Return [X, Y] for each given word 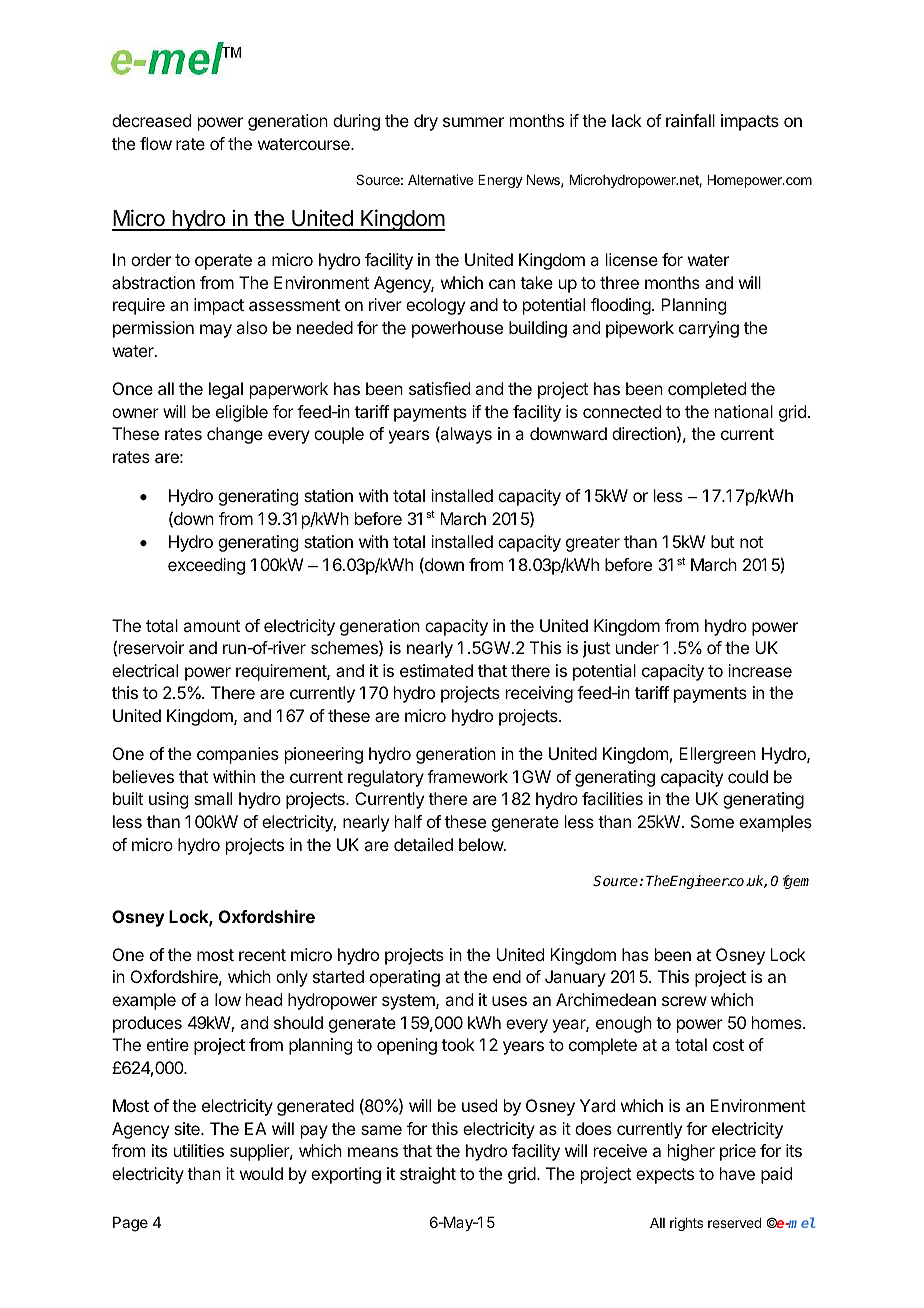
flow [156, 143]
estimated [436, 670]
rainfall [690, 120]
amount [211, 626]
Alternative [440, 179]
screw [684, 1001]
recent [262, 955]
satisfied [439, 388]
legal [226, 390]
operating [405, 978]
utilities [199, 1150]
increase [760, 670]
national [744, 411]
